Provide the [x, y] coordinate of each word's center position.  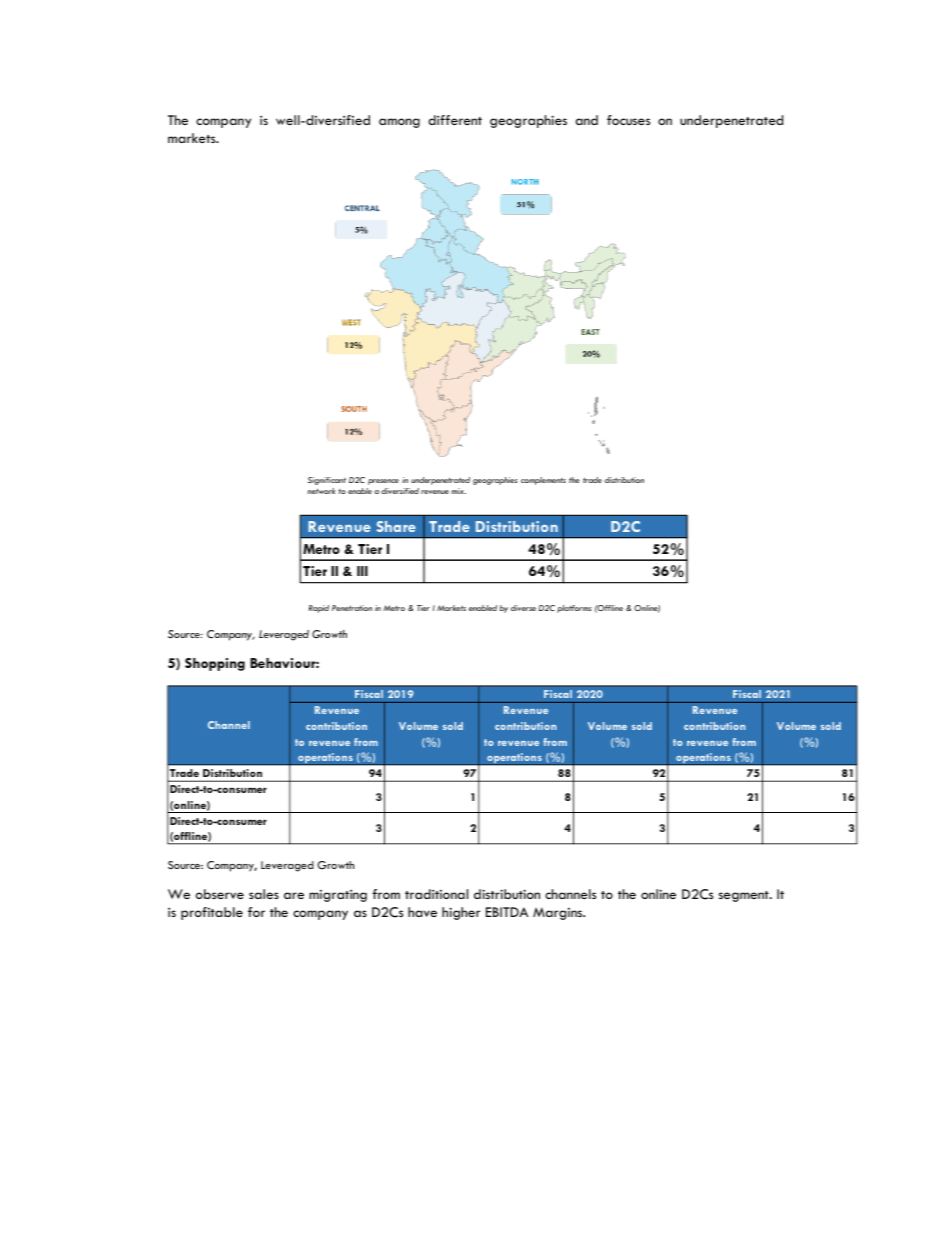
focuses [628, 120]
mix [458, 491]
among [399, 123]
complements [543, 481]
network [321, 491]
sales [264, 894]
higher [461, 913]
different [455, 120]
